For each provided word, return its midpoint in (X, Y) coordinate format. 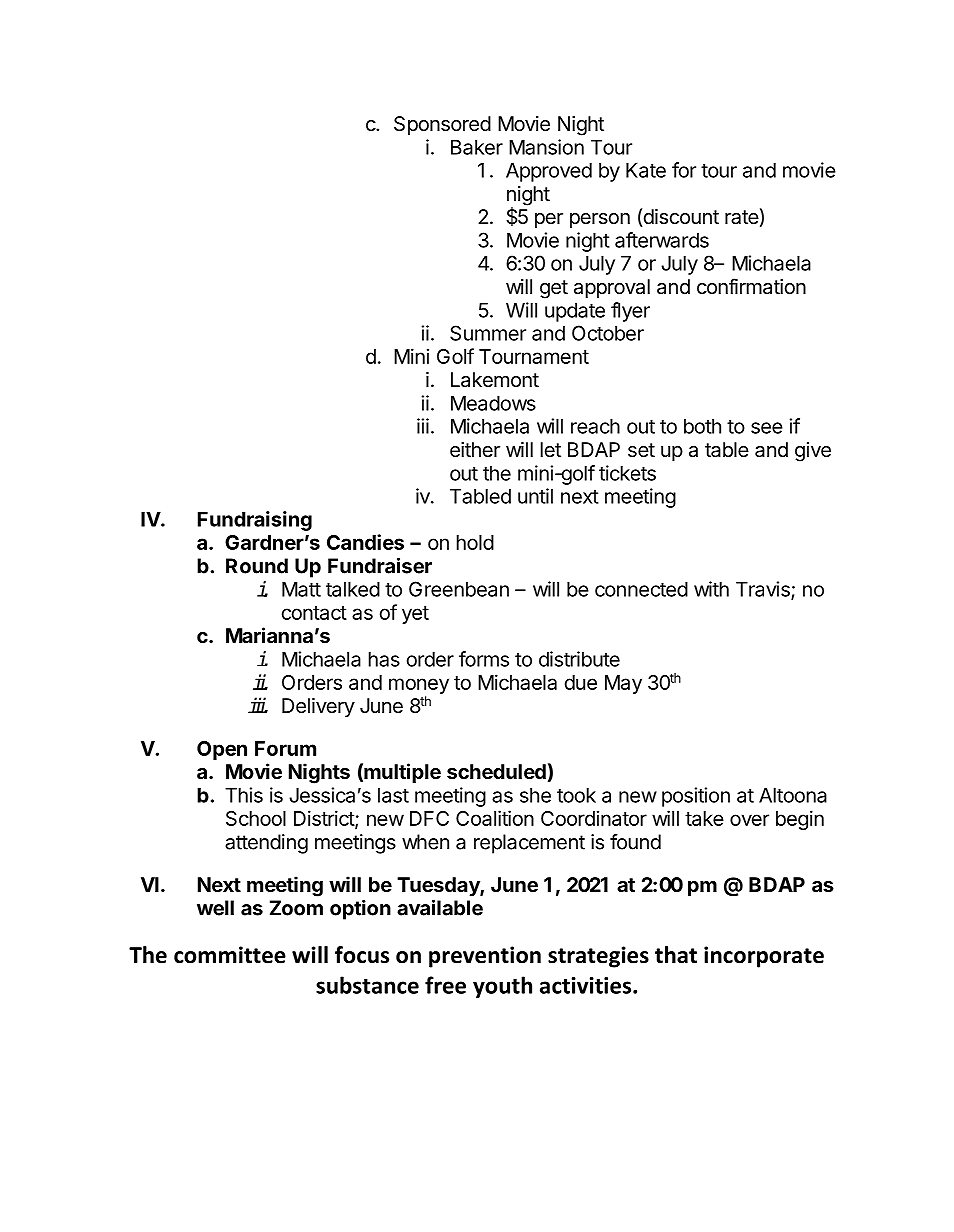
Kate (646, 170)
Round (257, 566)
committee (230, 955)
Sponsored (442, 125)
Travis (764, 590)
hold (475, 542)
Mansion (546, 147)
